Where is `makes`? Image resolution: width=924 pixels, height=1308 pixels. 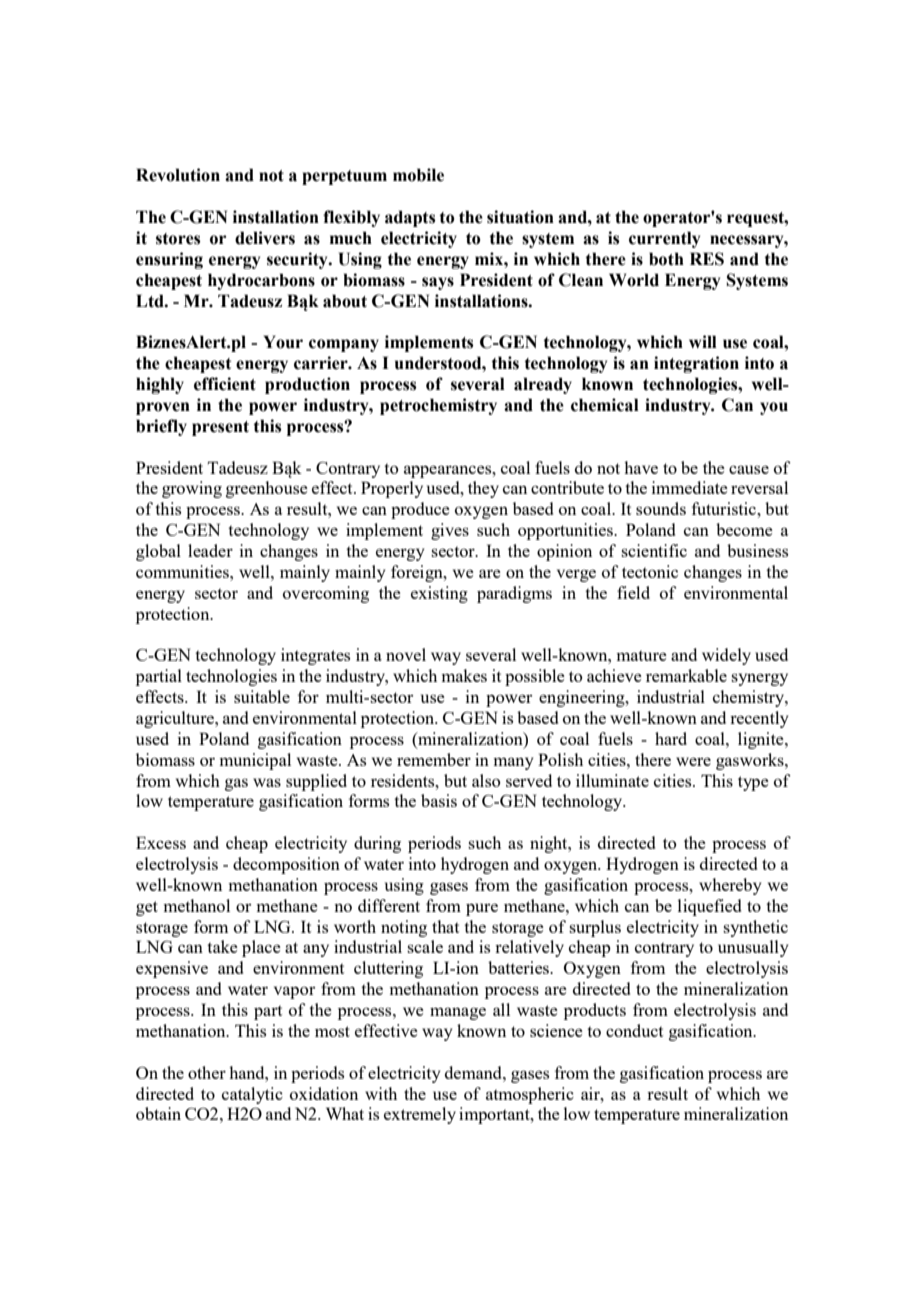 makes is located at coordinates (464, 675).
